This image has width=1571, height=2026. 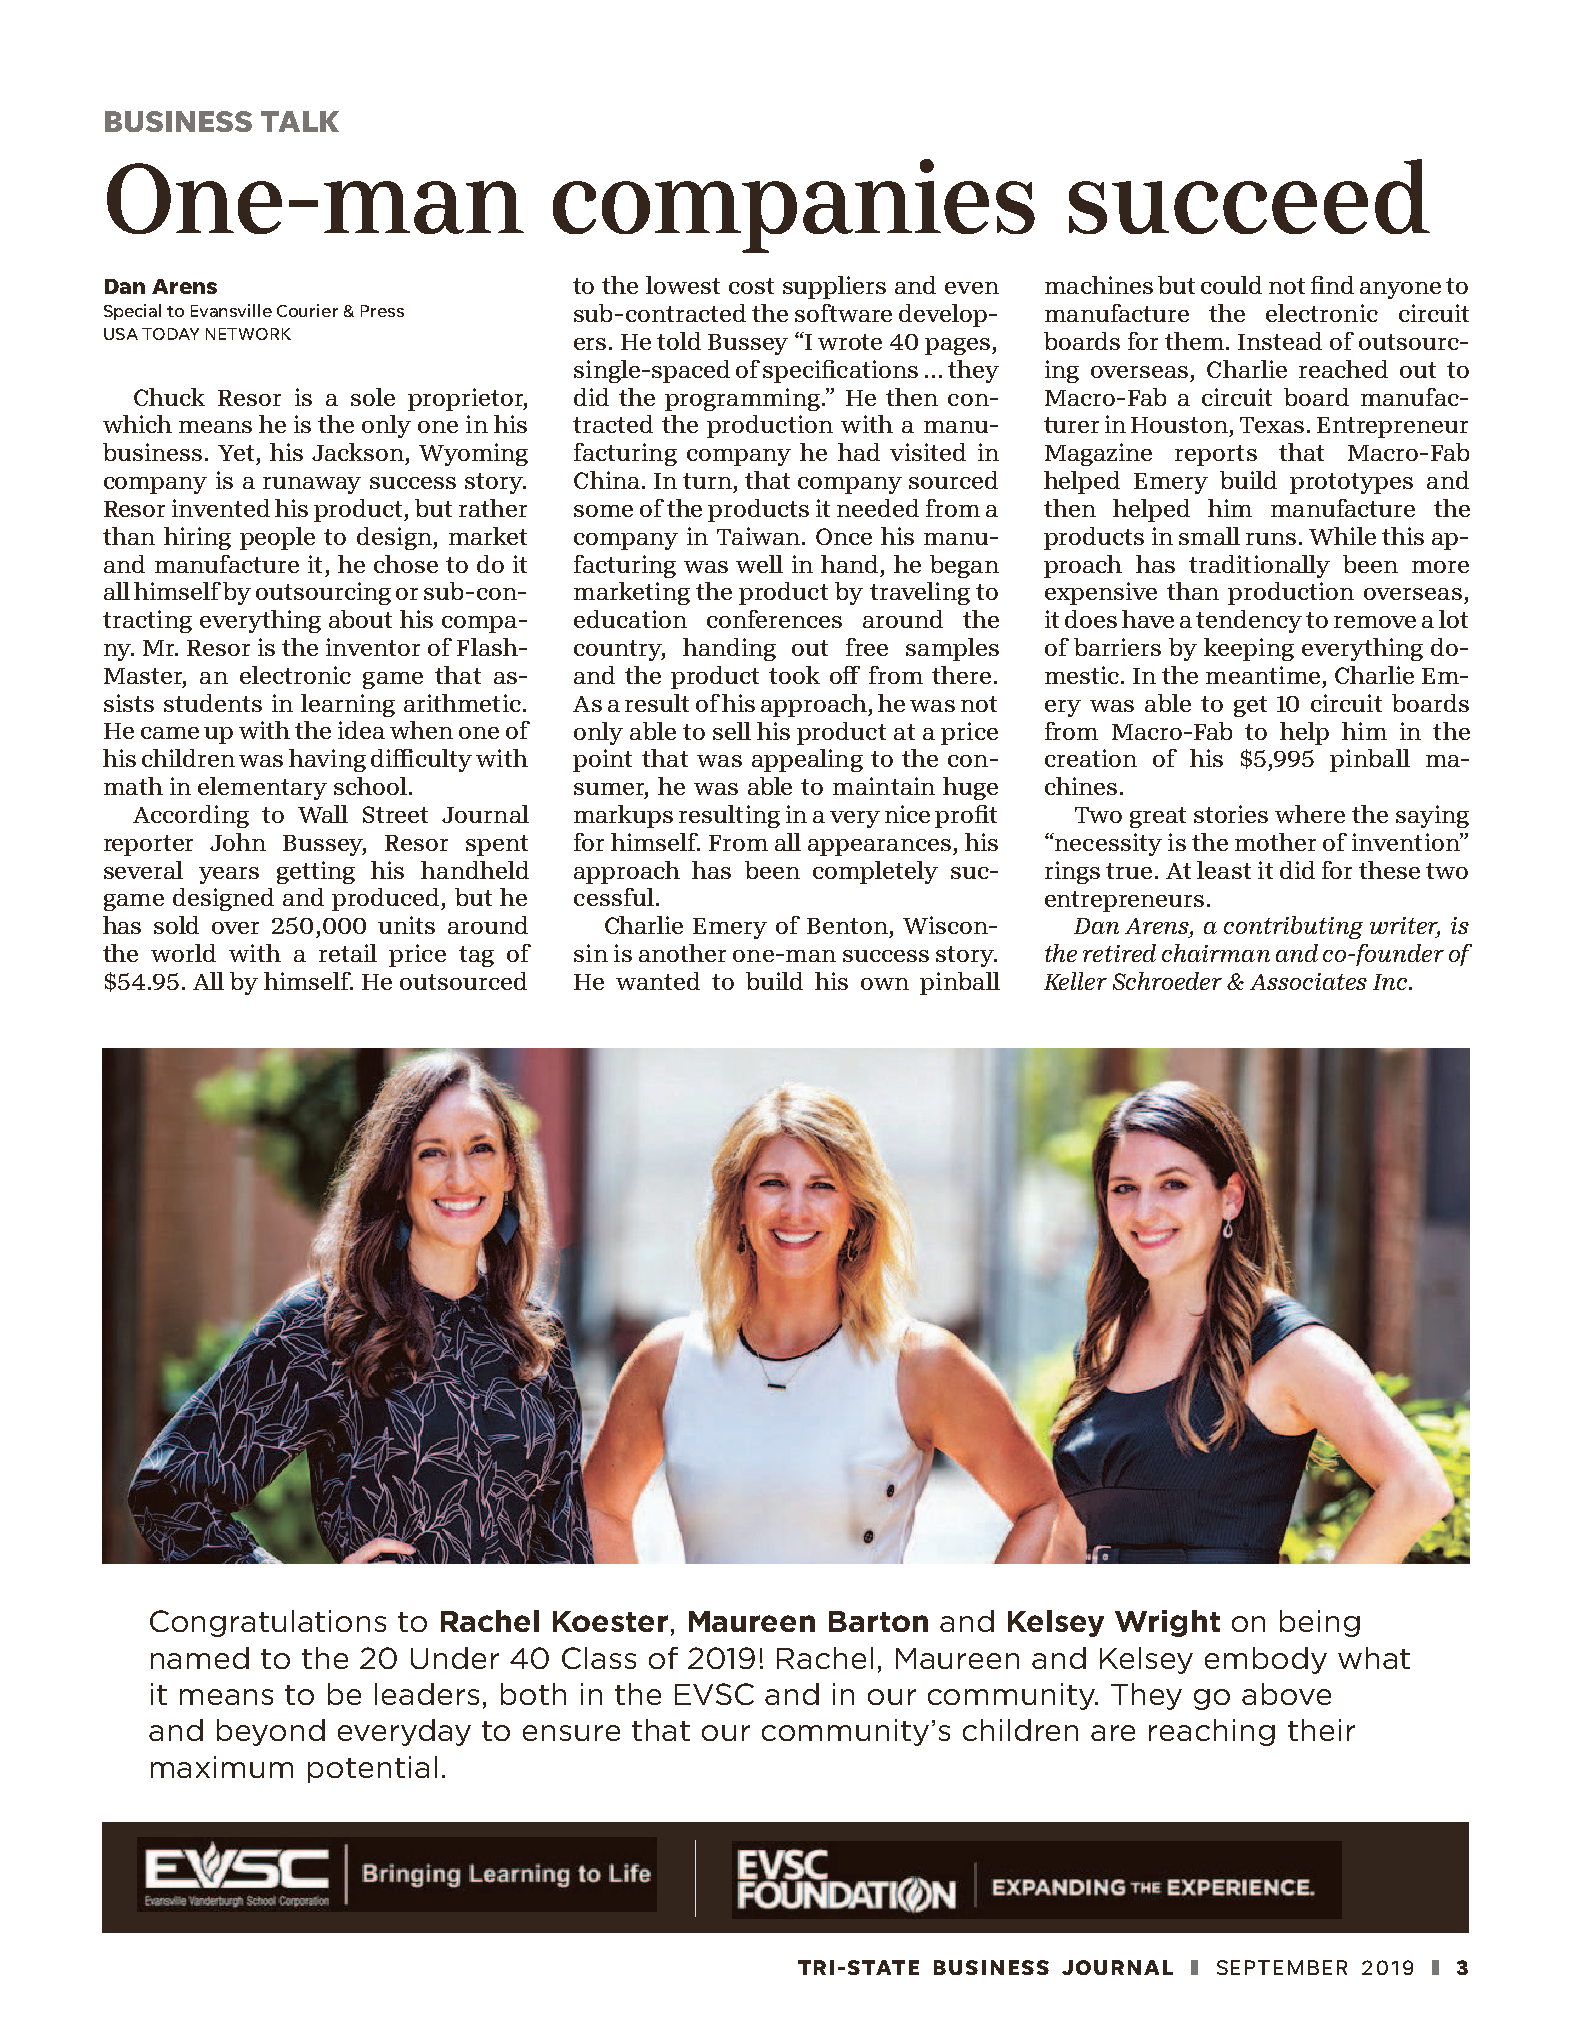 What do you see at coordinates (222, 1767) in the image?
I see `maximum` at bounding box center [222, 1767].
